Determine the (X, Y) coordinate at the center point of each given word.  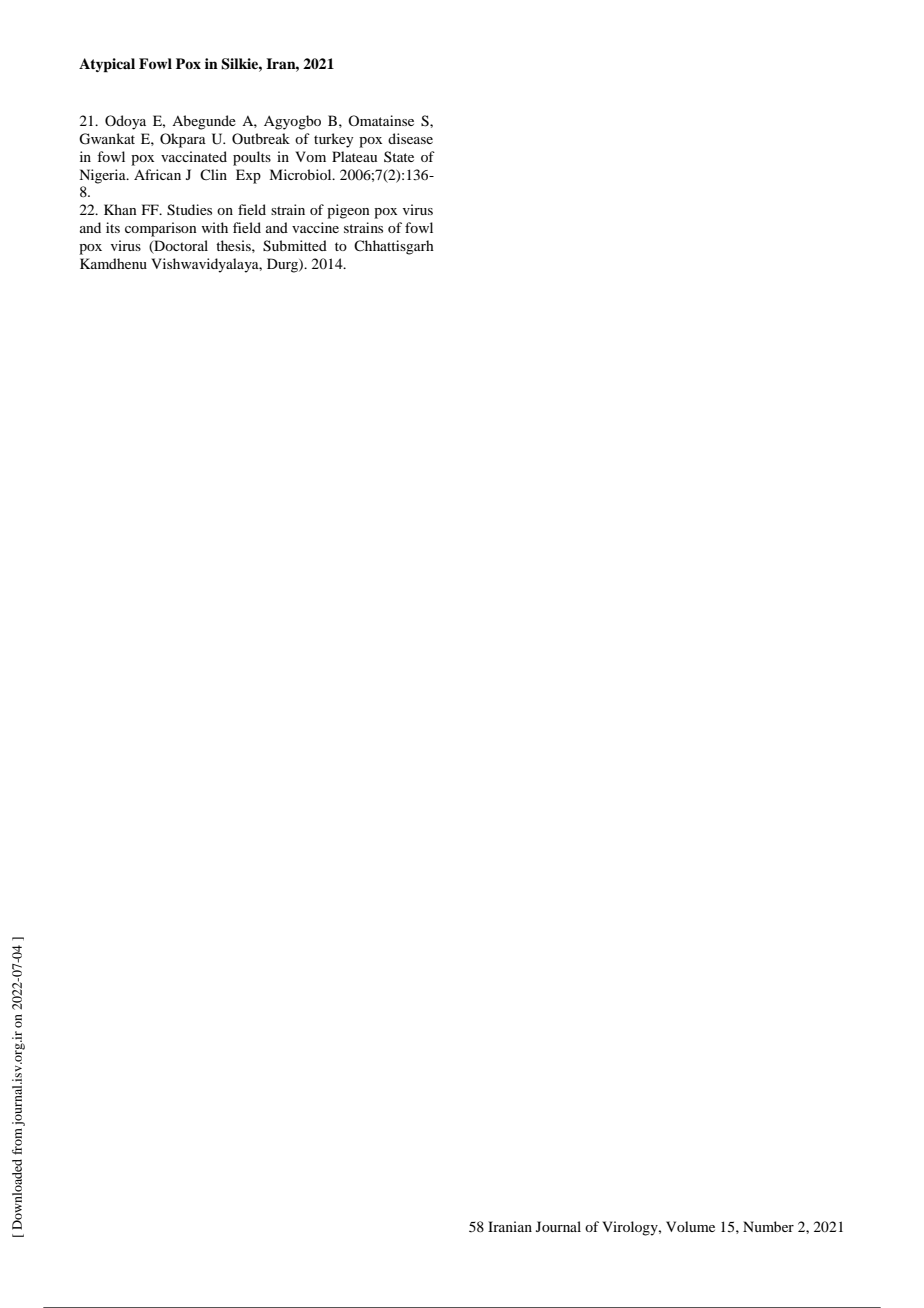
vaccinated (194, 156)
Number (768, 1226)
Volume (690, 1226)
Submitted (295, 246)
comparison (161, 229)
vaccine (315, 227)
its (113, 227)
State (399, 156)
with (214, 227)
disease (410, 138)
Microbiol (301, 174)
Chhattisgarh (394, 247)
